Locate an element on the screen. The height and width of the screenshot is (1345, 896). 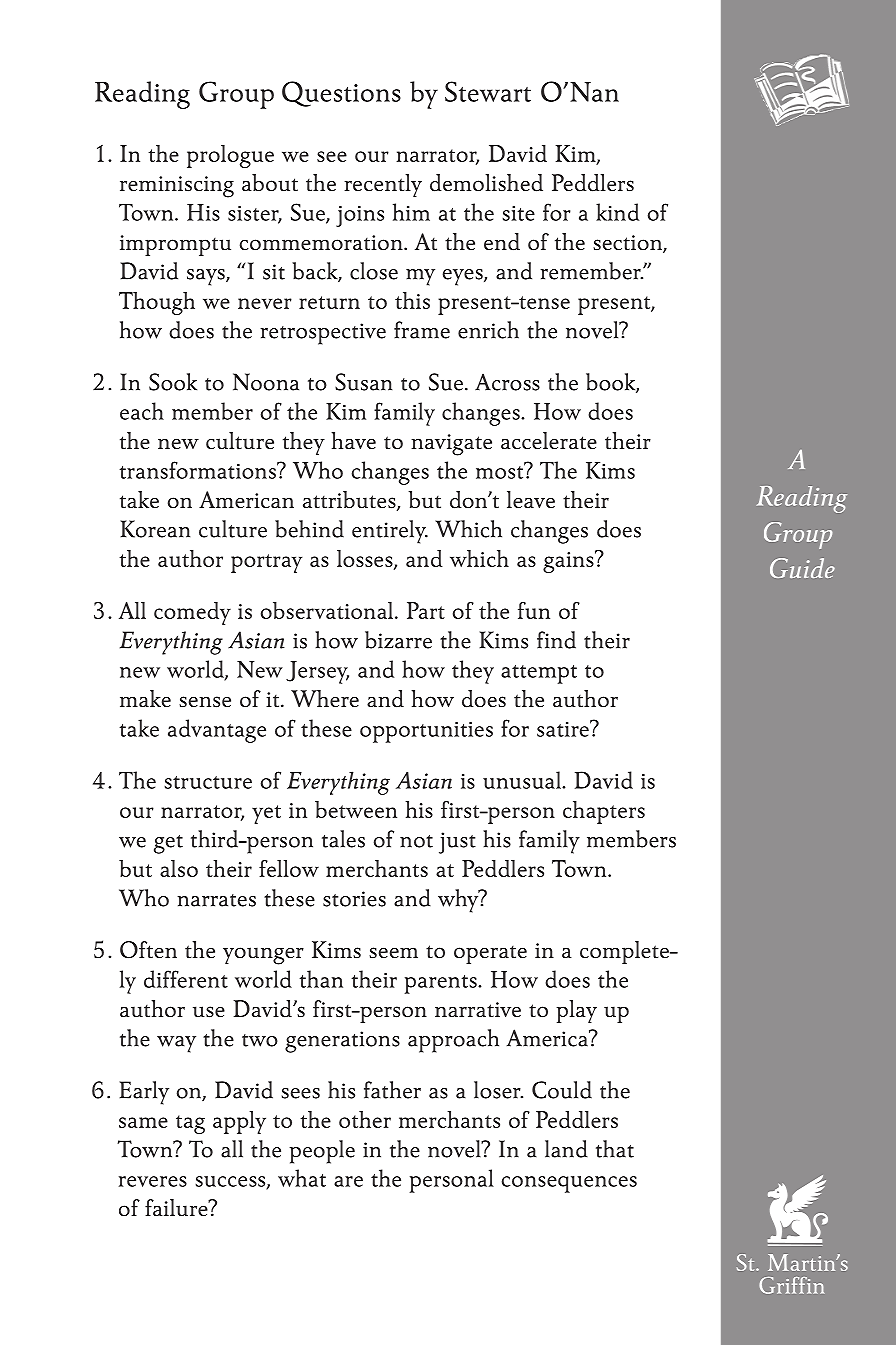
Stewart is located at coordinates (488, 91).
